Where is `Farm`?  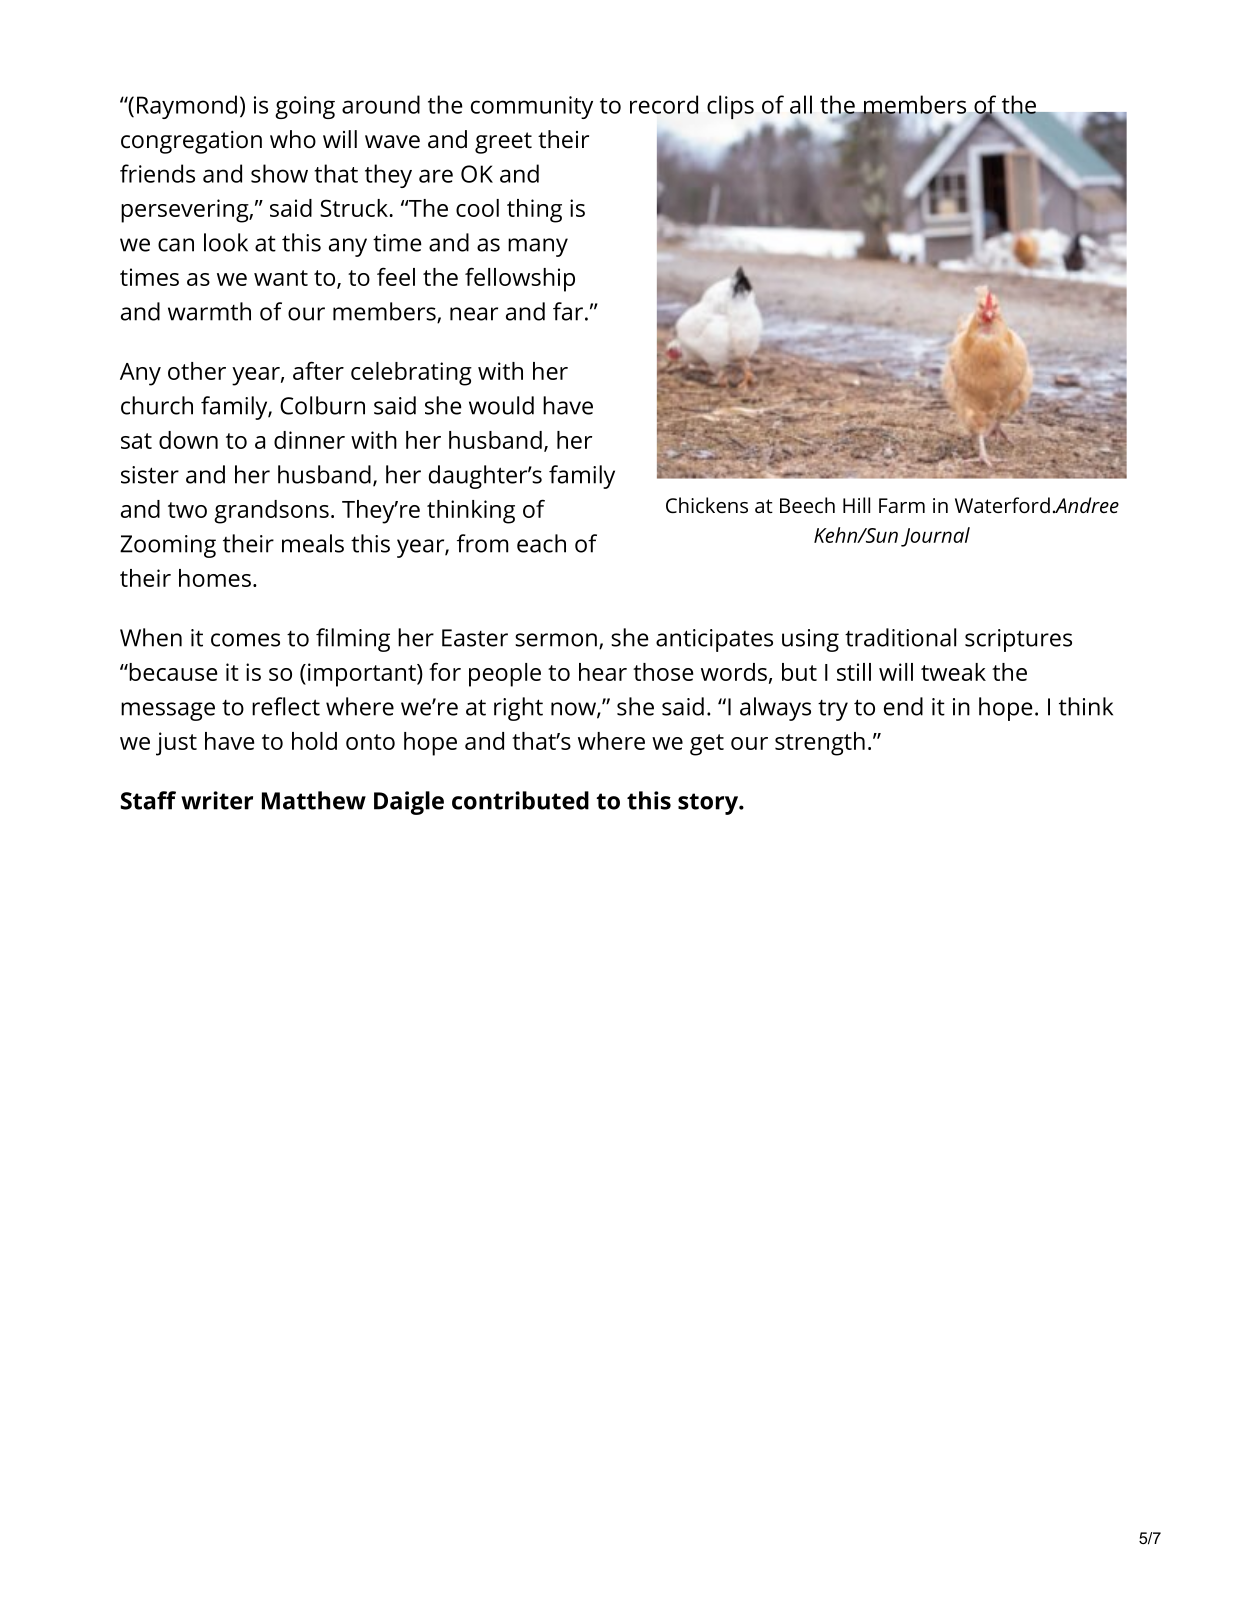 Farm is located at coordinates (902, 505).
